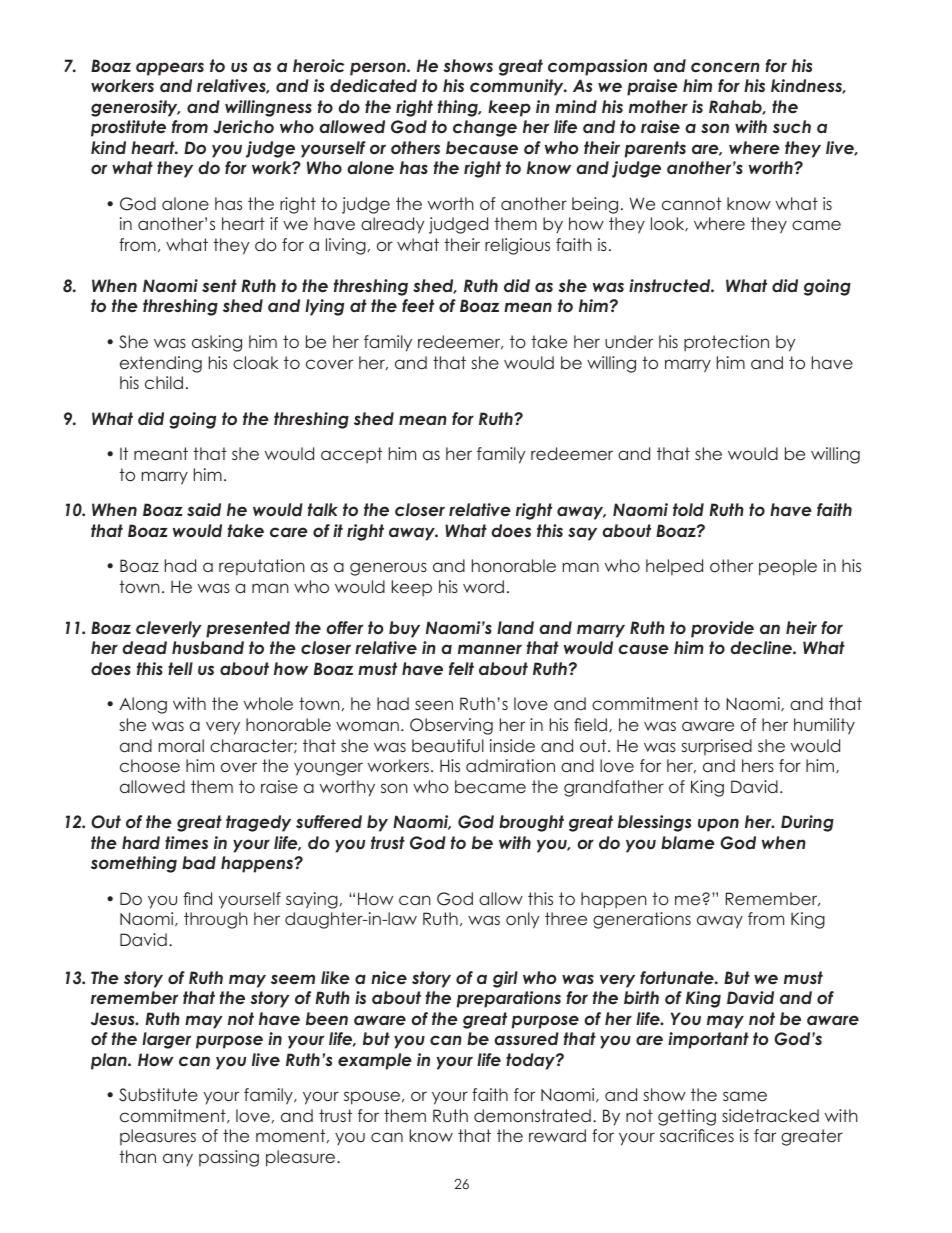  What do you see at coordinates (169, 629) in the image?
I see `cleverly` at bounding box center [169, 629].
